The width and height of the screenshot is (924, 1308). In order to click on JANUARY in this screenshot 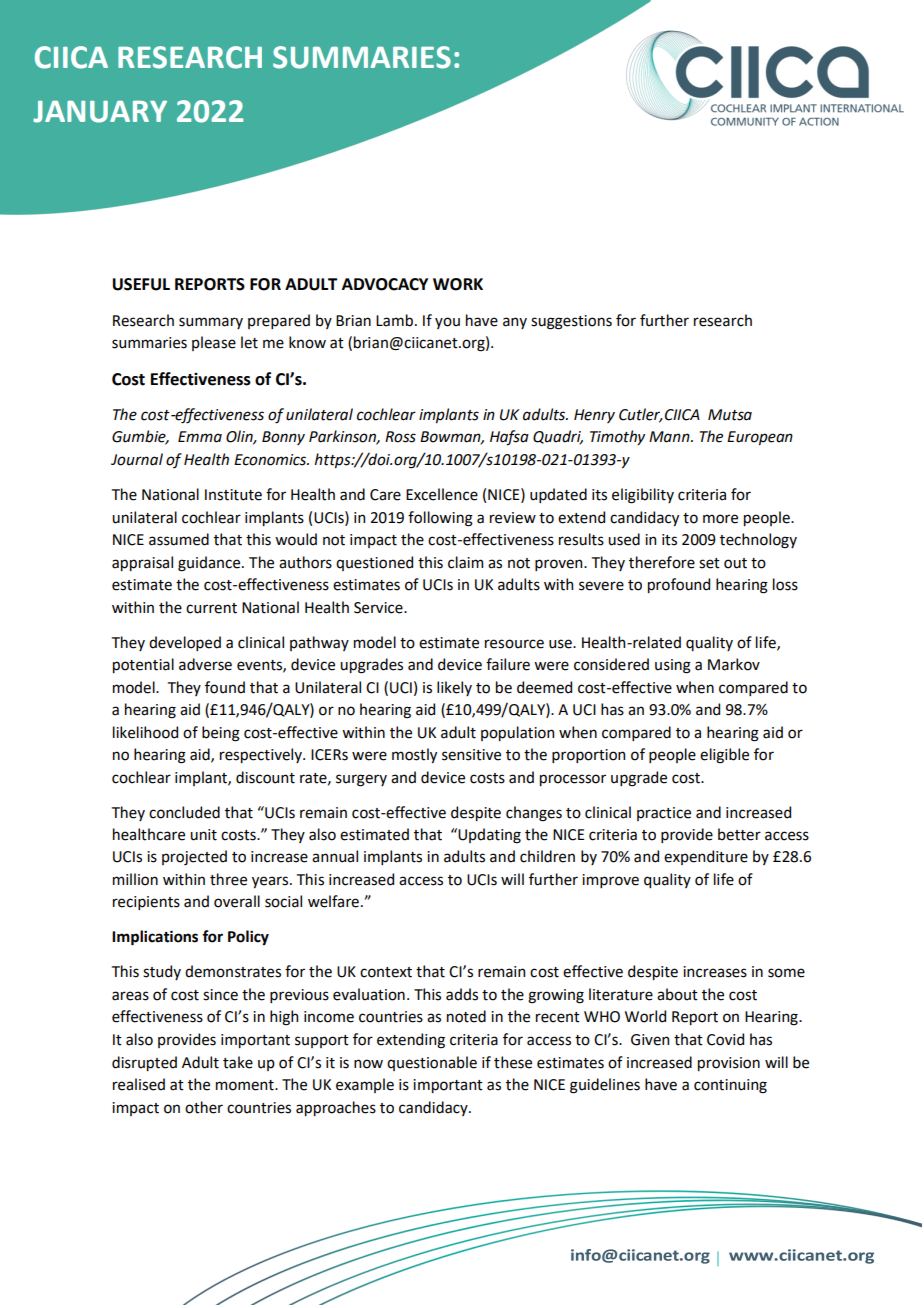, I will do `click(100, 112)`.
